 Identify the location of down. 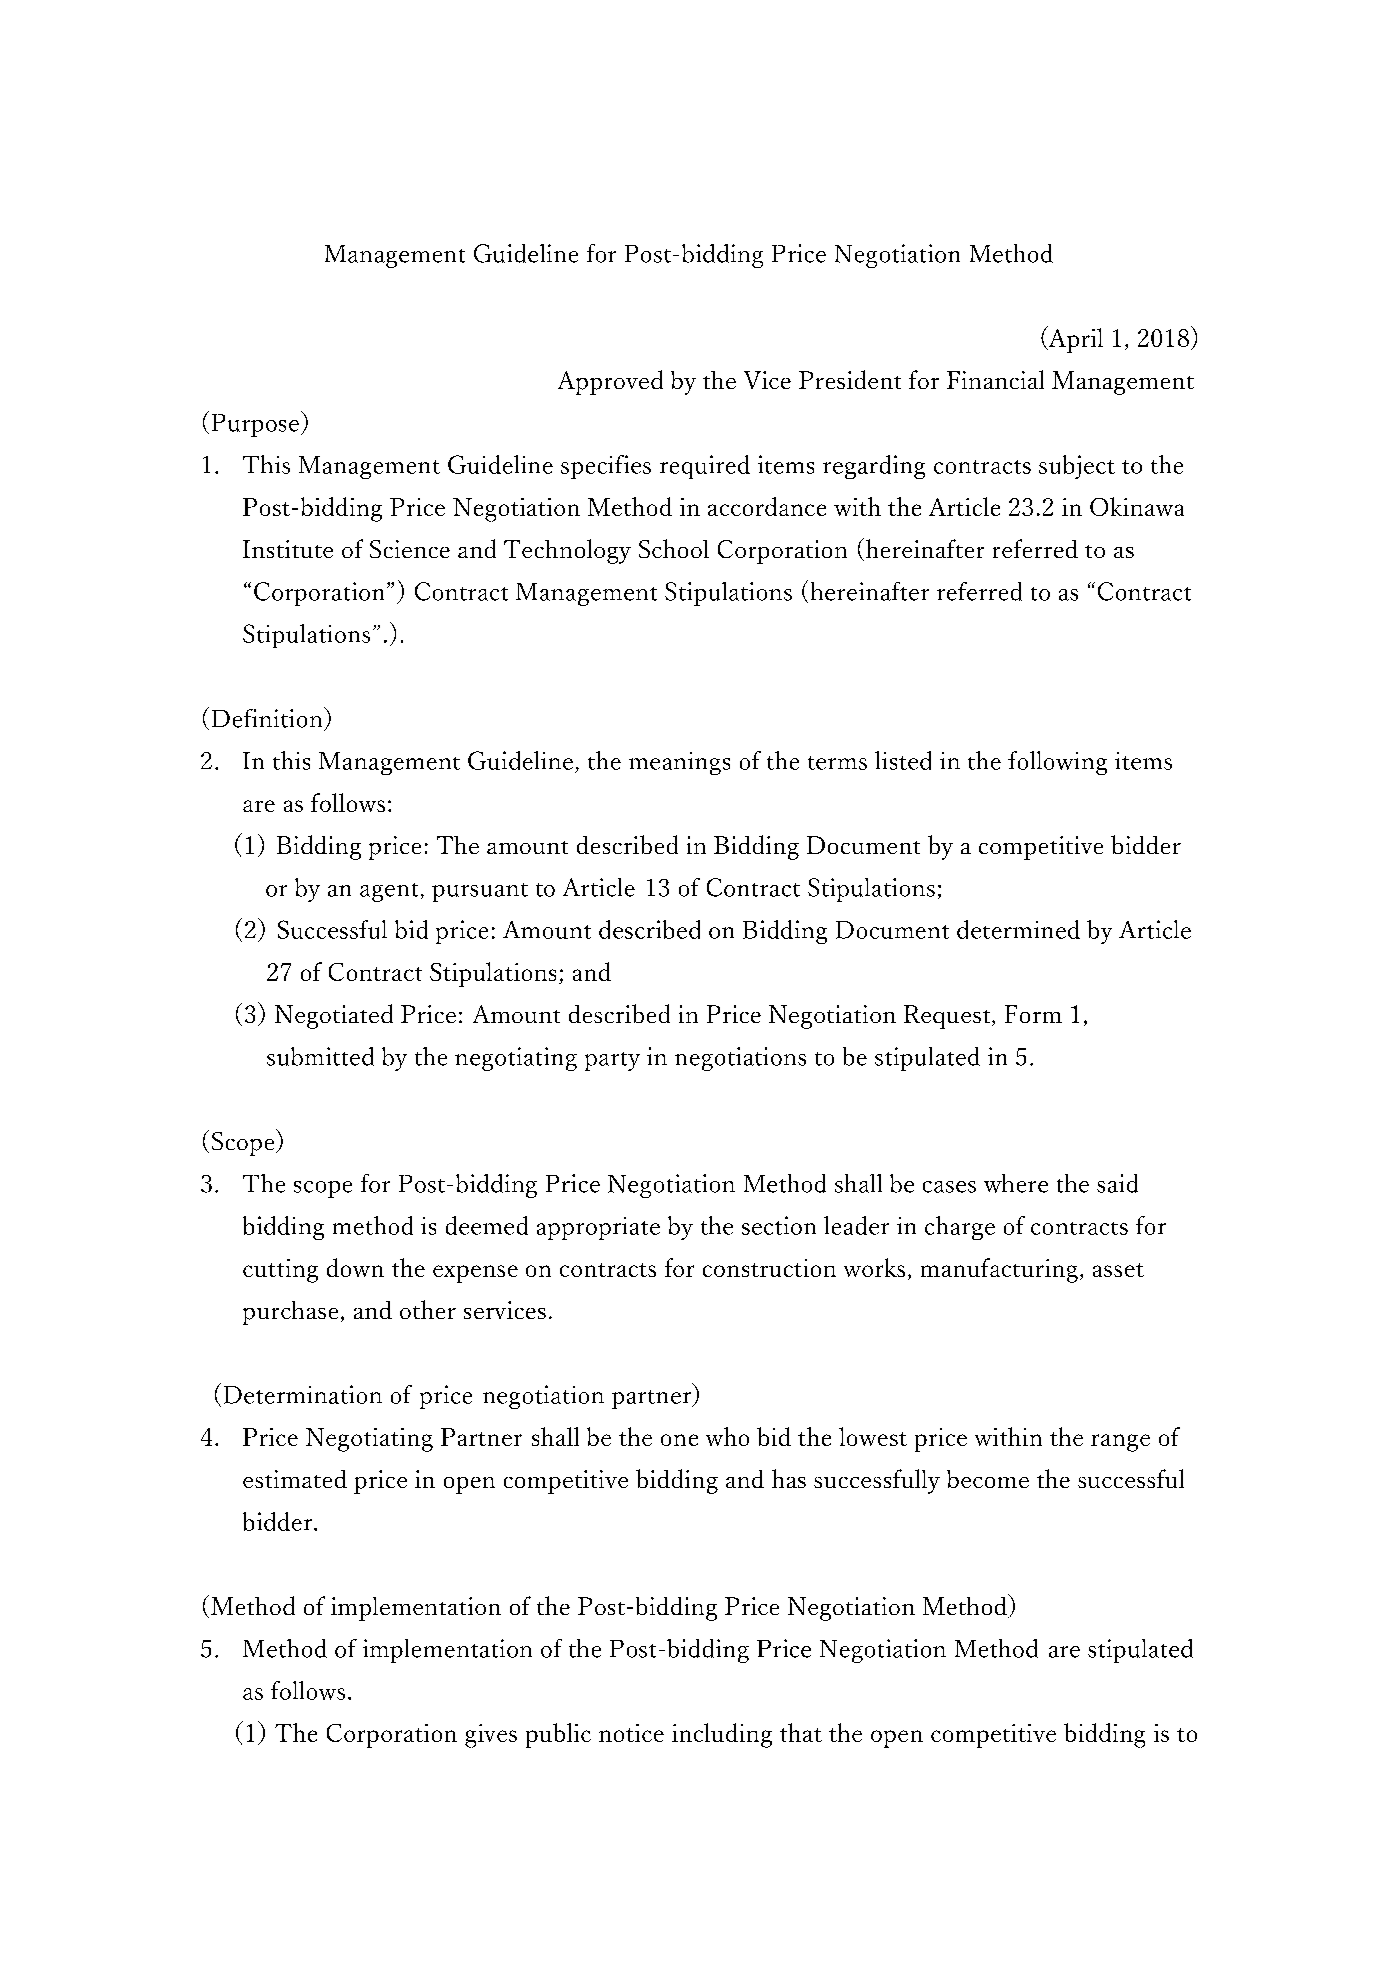
(355, 1267).
